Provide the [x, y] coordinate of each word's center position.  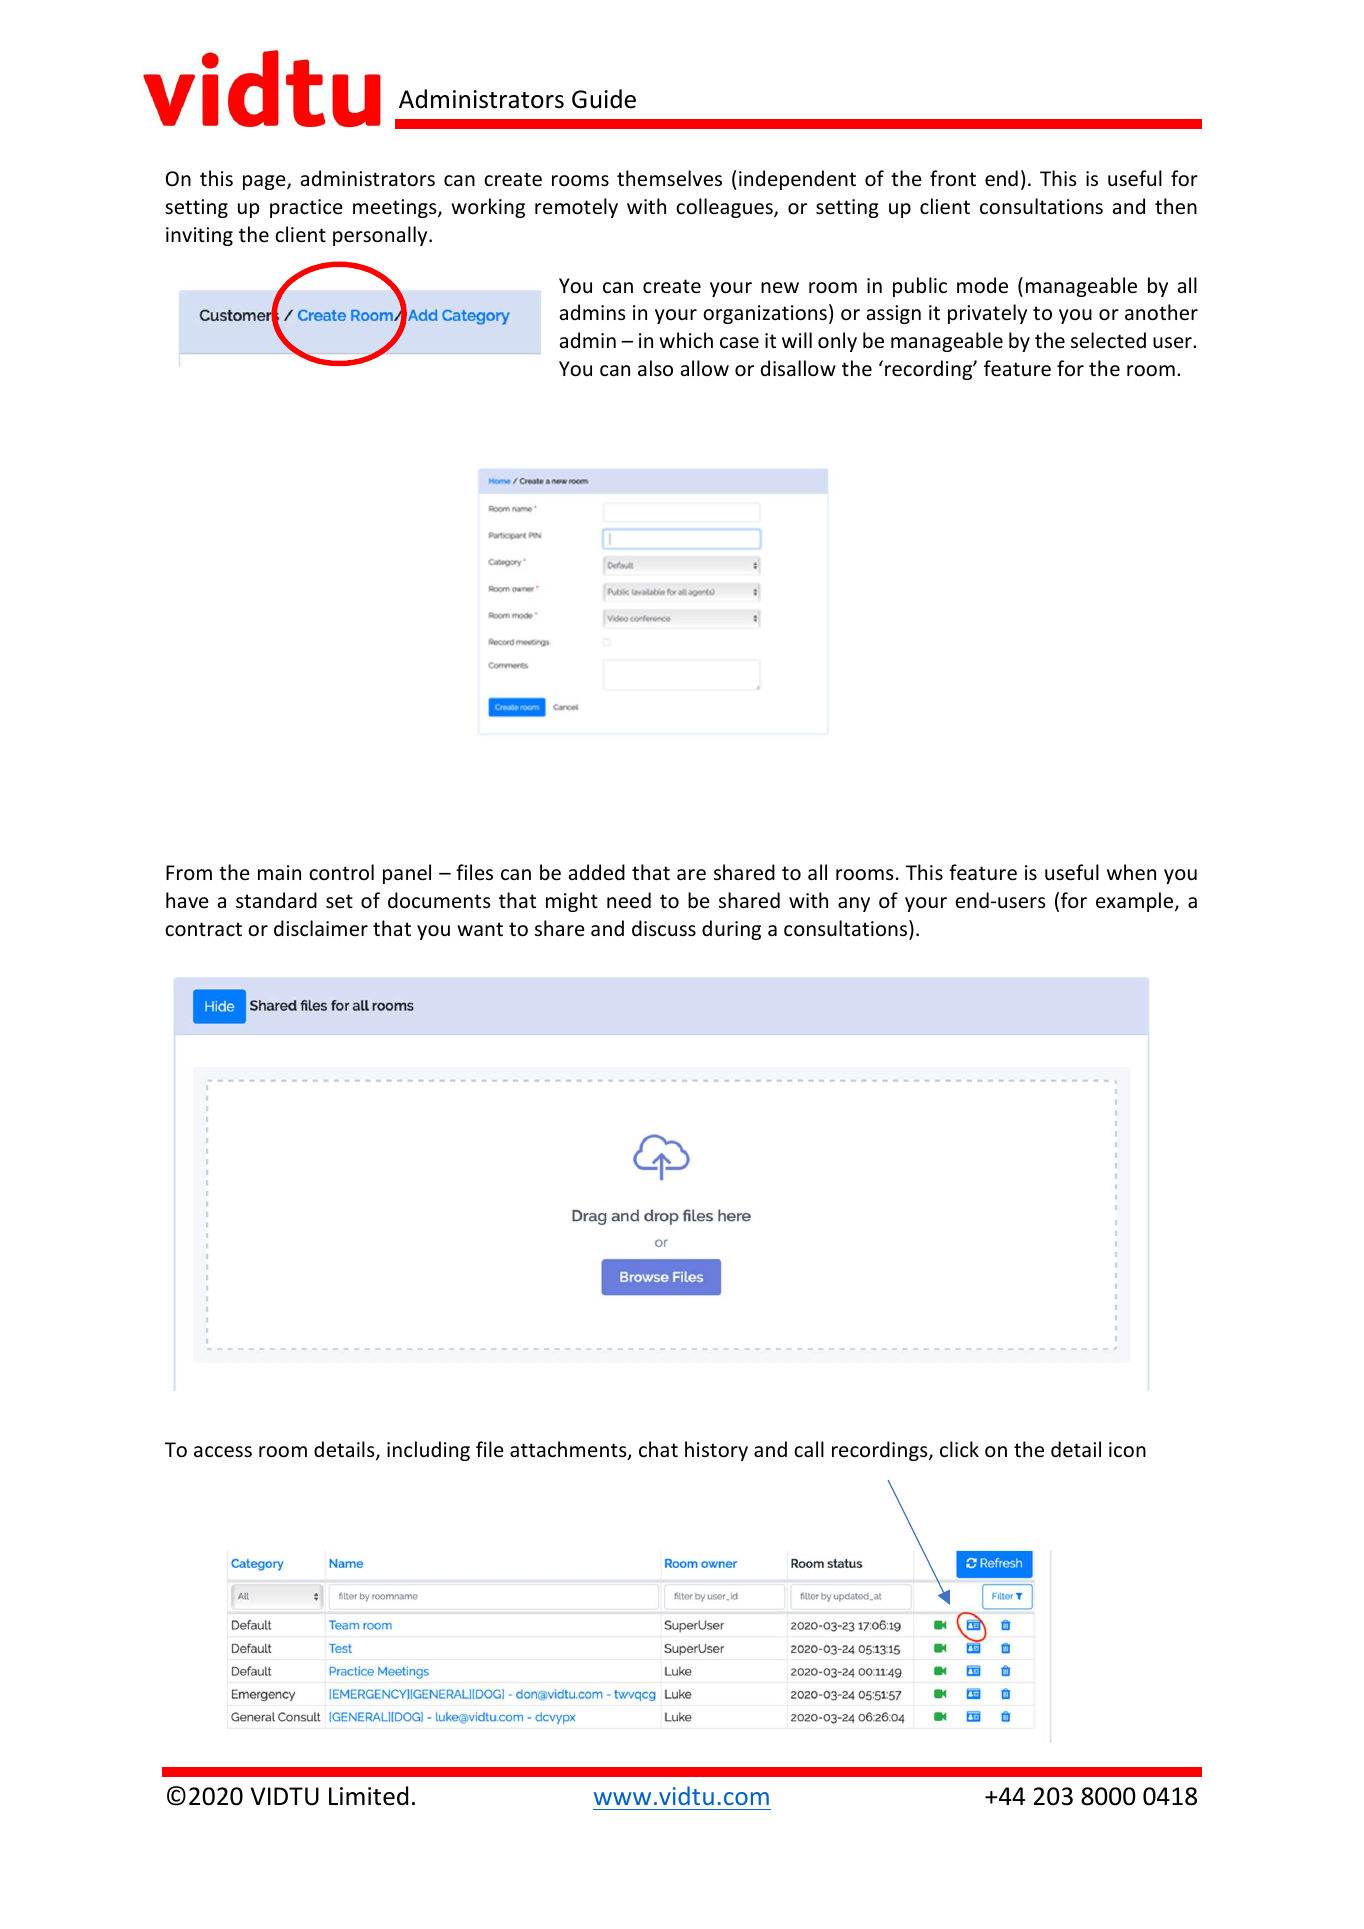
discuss [664, 928]
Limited [368, 1796]
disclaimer [321, 928]
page [265, 182]
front [953, 178]
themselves [669, 178]
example [1136, 902]
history [716, 1451]
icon [1127, 1450]
